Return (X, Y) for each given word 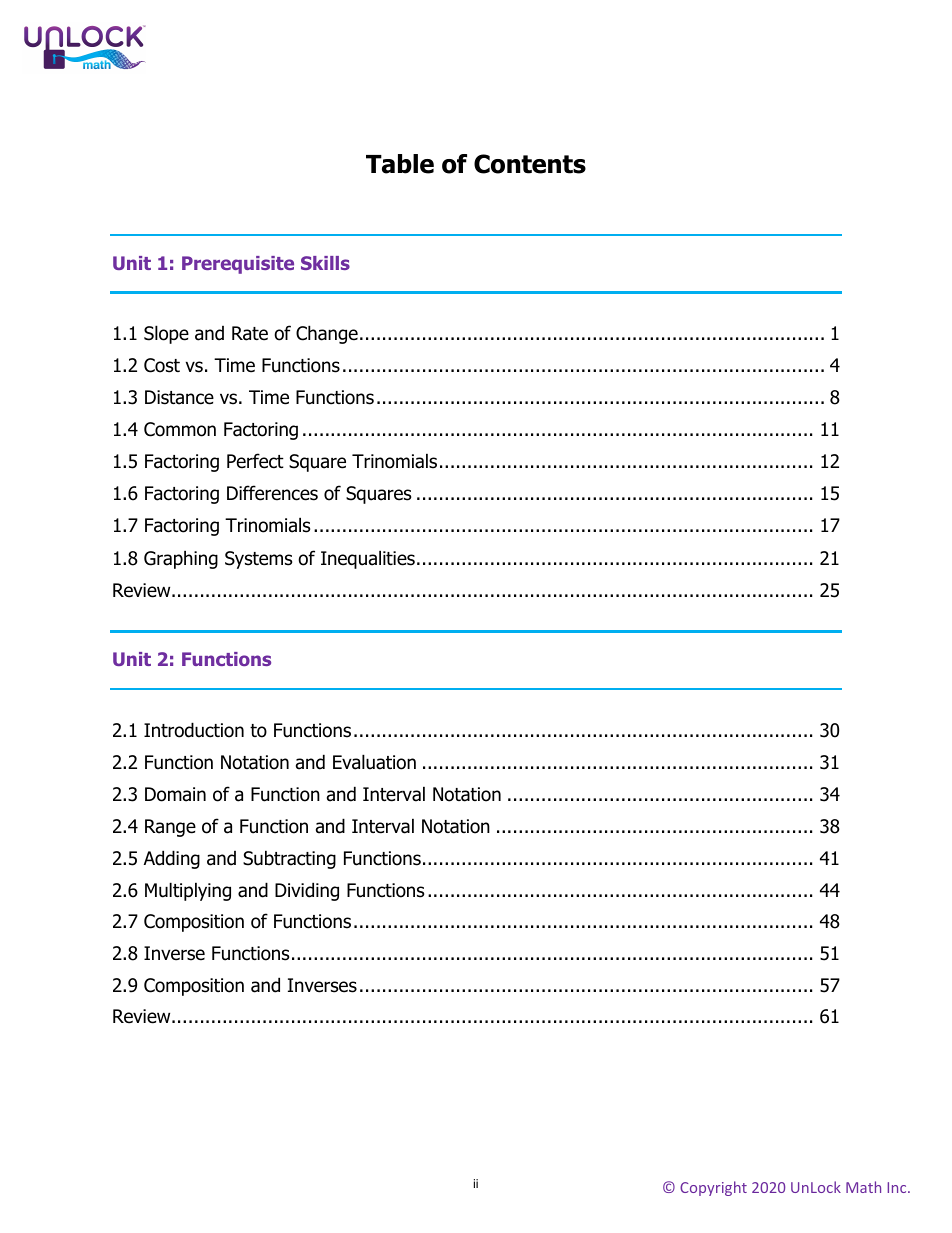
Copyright (713, 1188)
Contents (530, 164)
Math (863, 1187)
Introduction (194, 730)
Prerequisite (238, 265)
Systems (258, 560)
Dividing (307, 891)
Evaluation (374, 762)
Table (400, 164)
